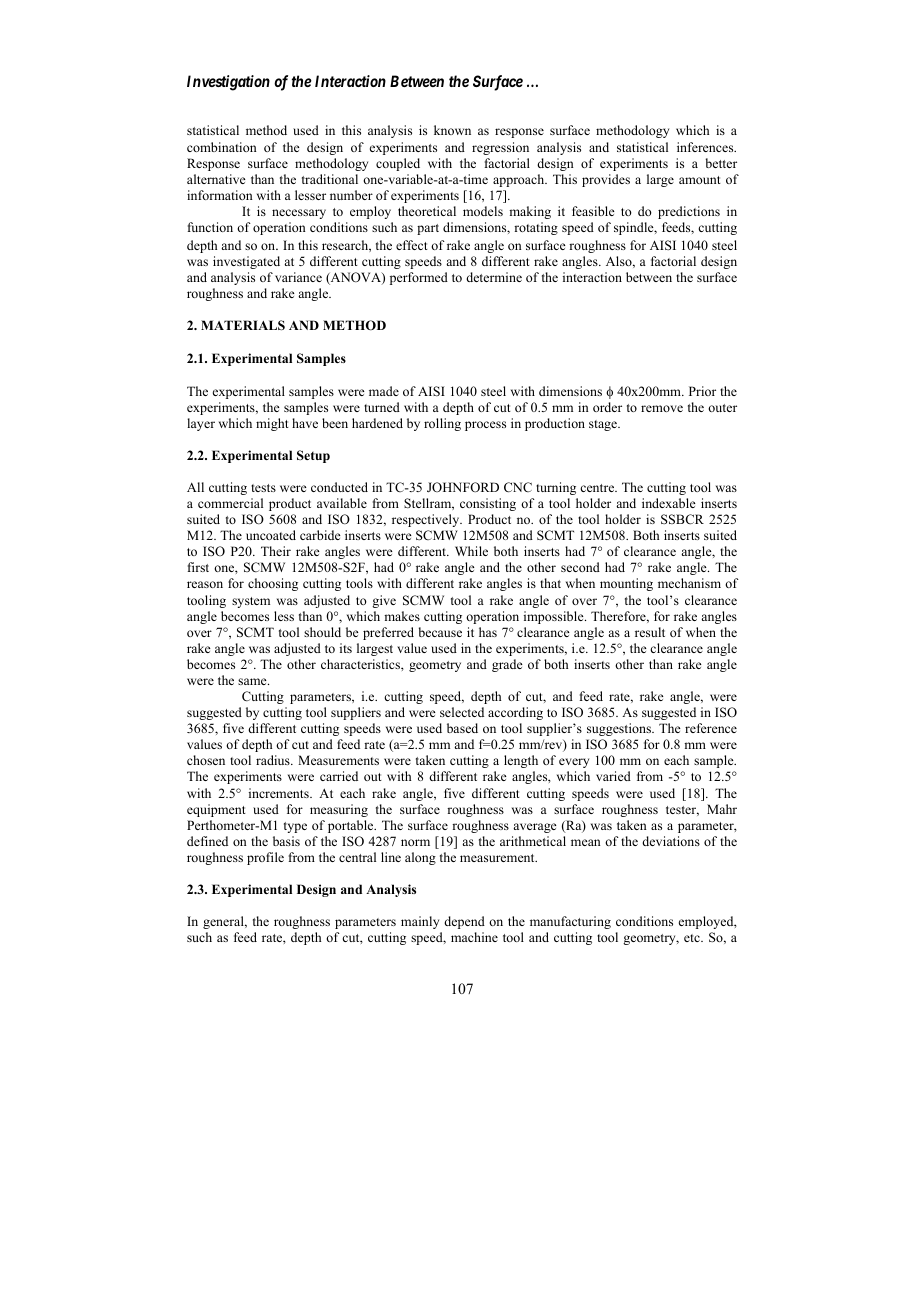 The image size is (924, 1308). What do you see at coordinates (488, 504) in the document?
I see `consisting` at bounding box center [488, 504].
